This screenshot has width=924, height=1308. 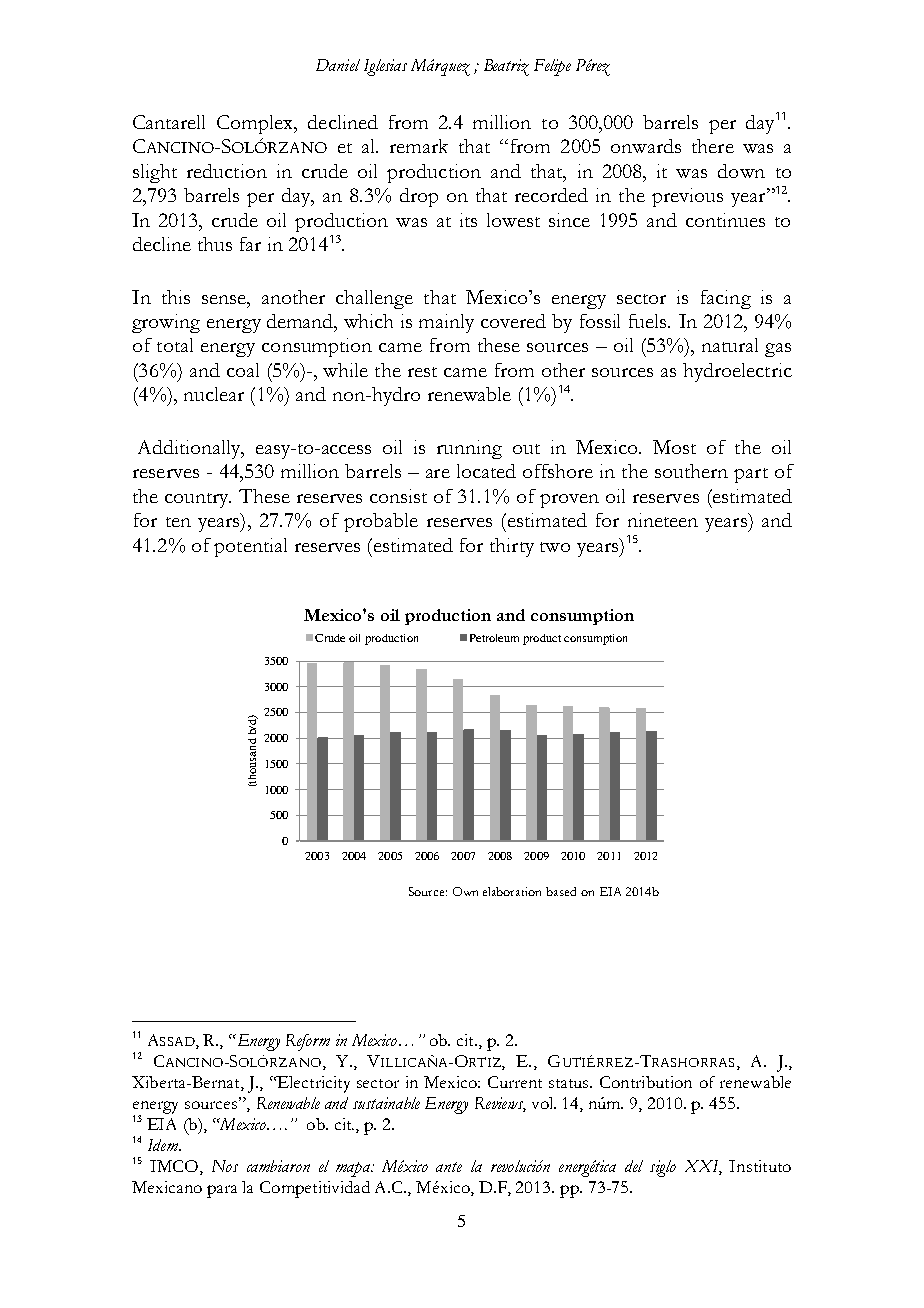 What do you see at coordinates (225, 1166) in the screenshot?
I see `Nos` at bounding box center [225, 1166].
